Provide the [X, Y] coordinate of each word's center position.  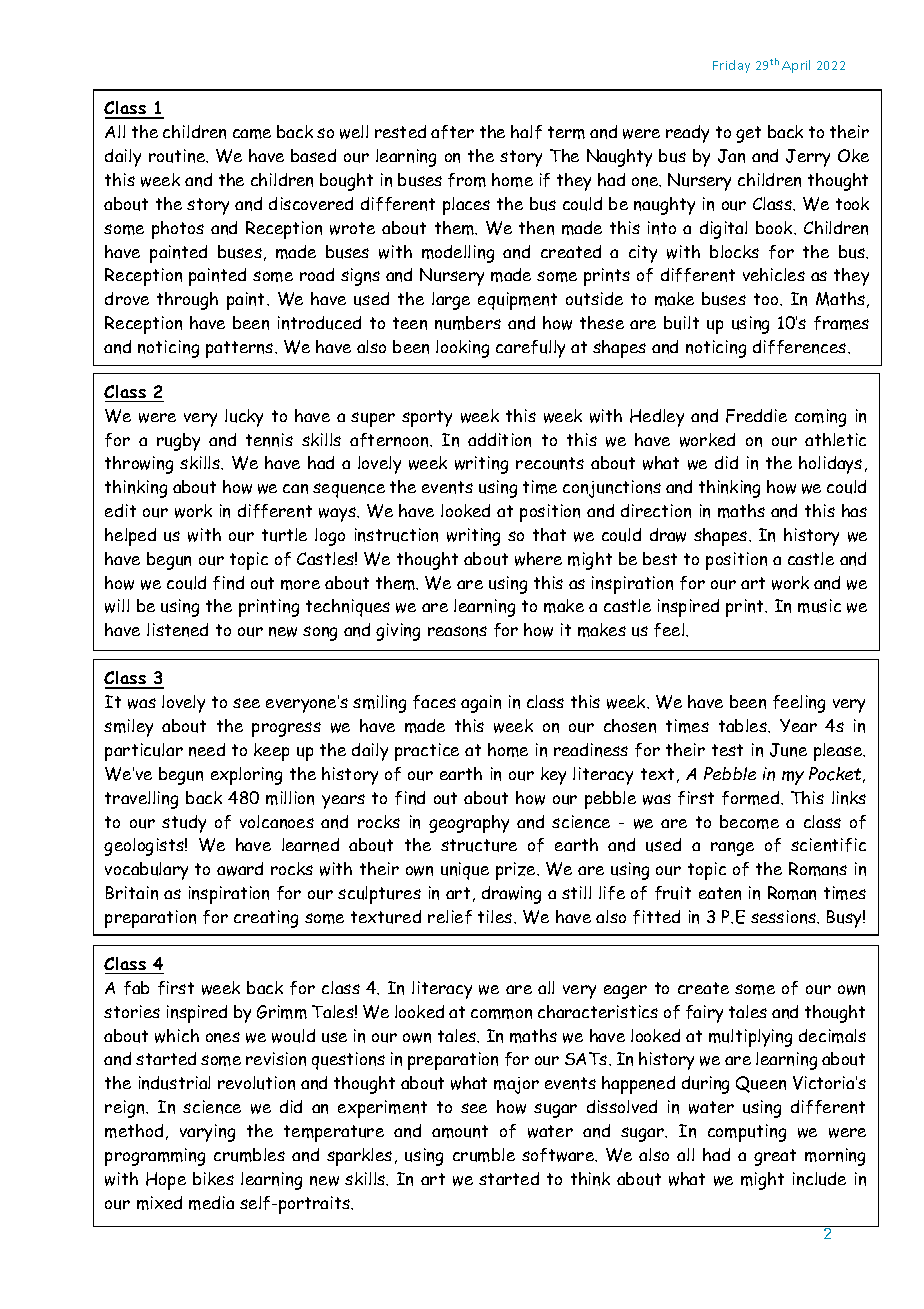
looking [462, 349]
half [526, 132]
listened [177, 630]
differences [801, 347]
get [748, 134]
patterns [241, 349]
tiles [496, 916]
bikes [213, 1178]
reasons [457, 631]
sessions [784, 917]
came [252, 134]
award [240, 869]
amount [460, 1131]
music [819, 606]
